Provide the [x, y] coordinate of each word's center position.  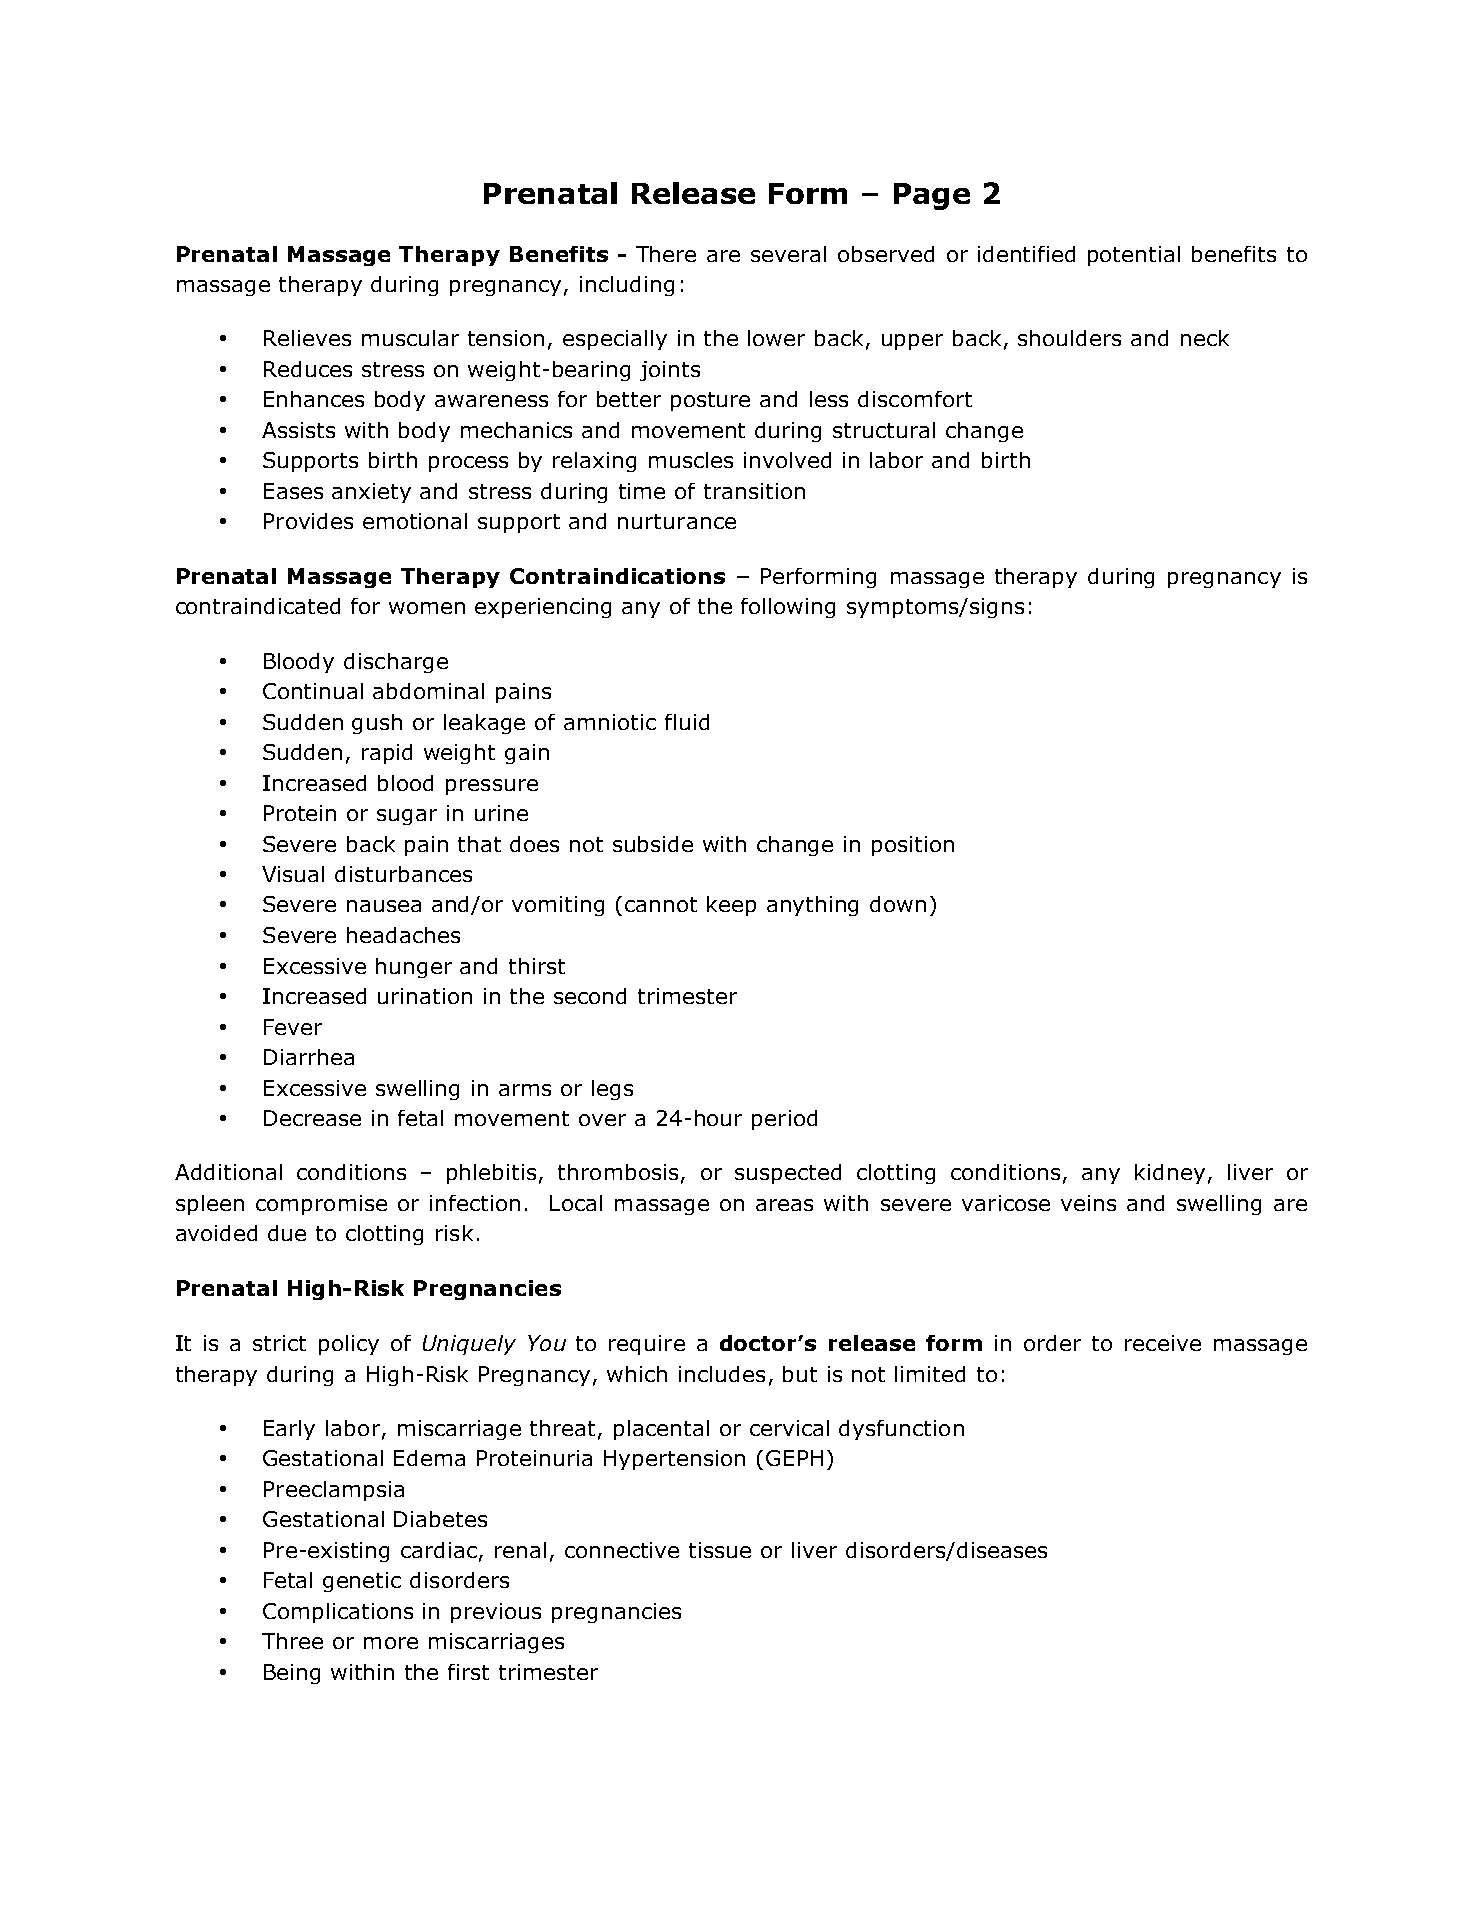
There [666, 254]
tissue [720, 1550]
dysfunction [901, 1430]
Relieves [307, 338]
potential [1134, 256]
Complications [338, 1613]
